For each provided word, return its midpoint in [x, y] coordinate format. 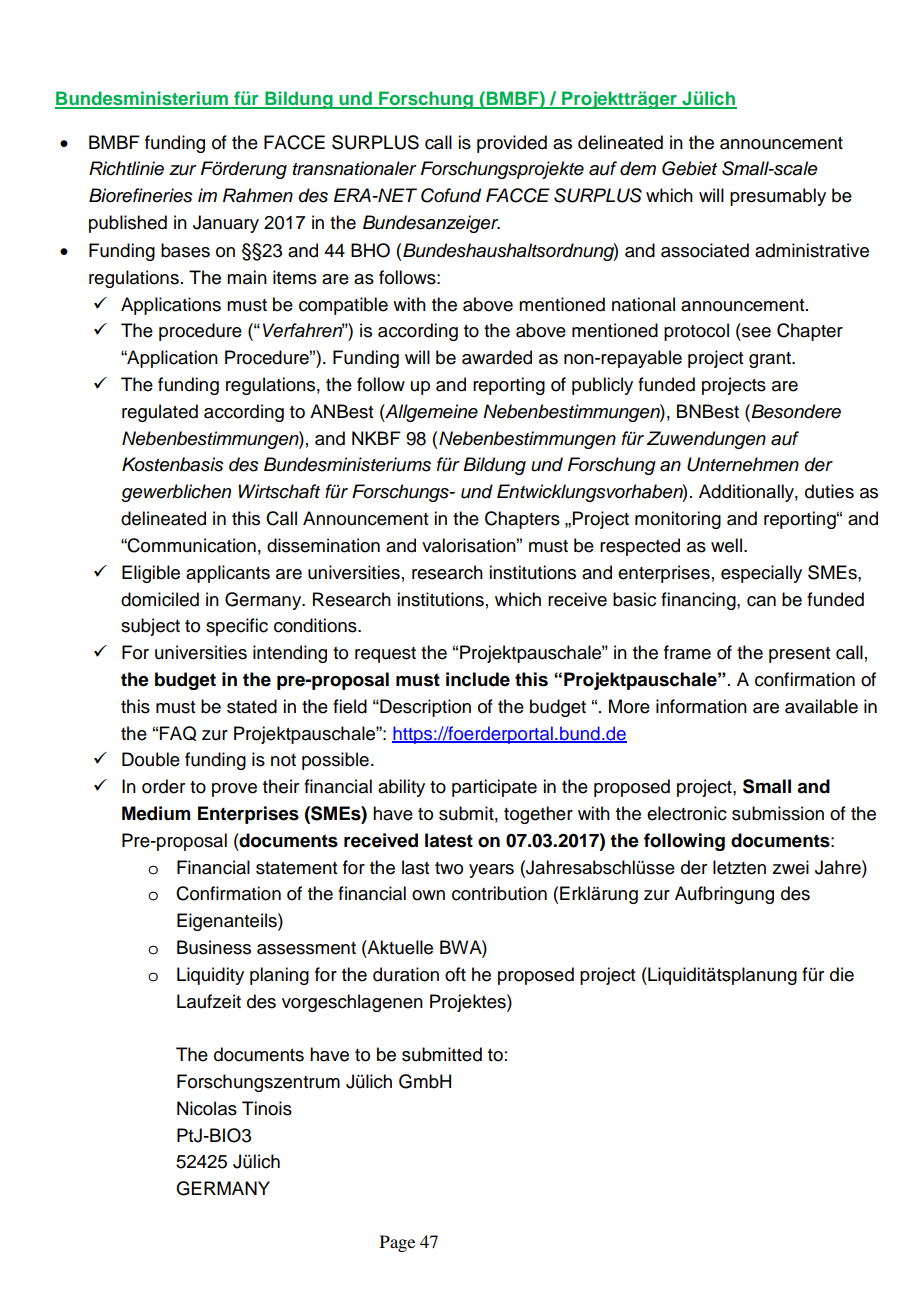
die [842, 974]
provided [512, 144]
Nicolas [207, 1108]
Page [397, 1243]
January [226, 224]
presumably [778, 197]
